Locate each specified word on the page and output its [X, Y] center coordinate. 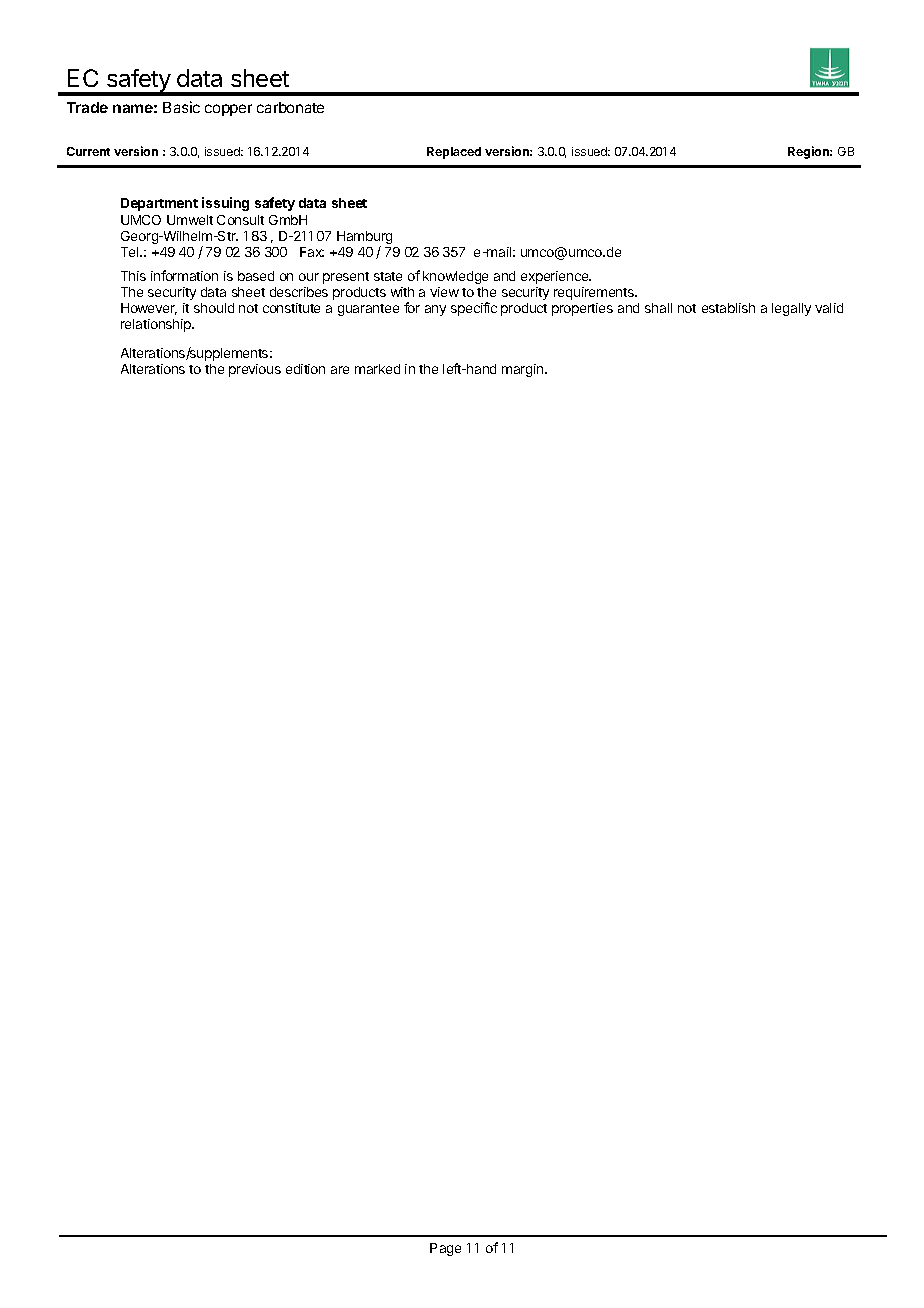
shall [658, 308]
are [340, 370]
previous [255, 370]
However [149, 309]
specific [474, 309]
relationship [157, 325]
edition [305, 369]
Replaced [454, 153]
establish [728, 308]
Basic [181, 107]
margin [524, 370]
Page [445, 1249]
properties [582, 309]
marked [377, 369]
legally [791, 309]
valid [829, 308]
